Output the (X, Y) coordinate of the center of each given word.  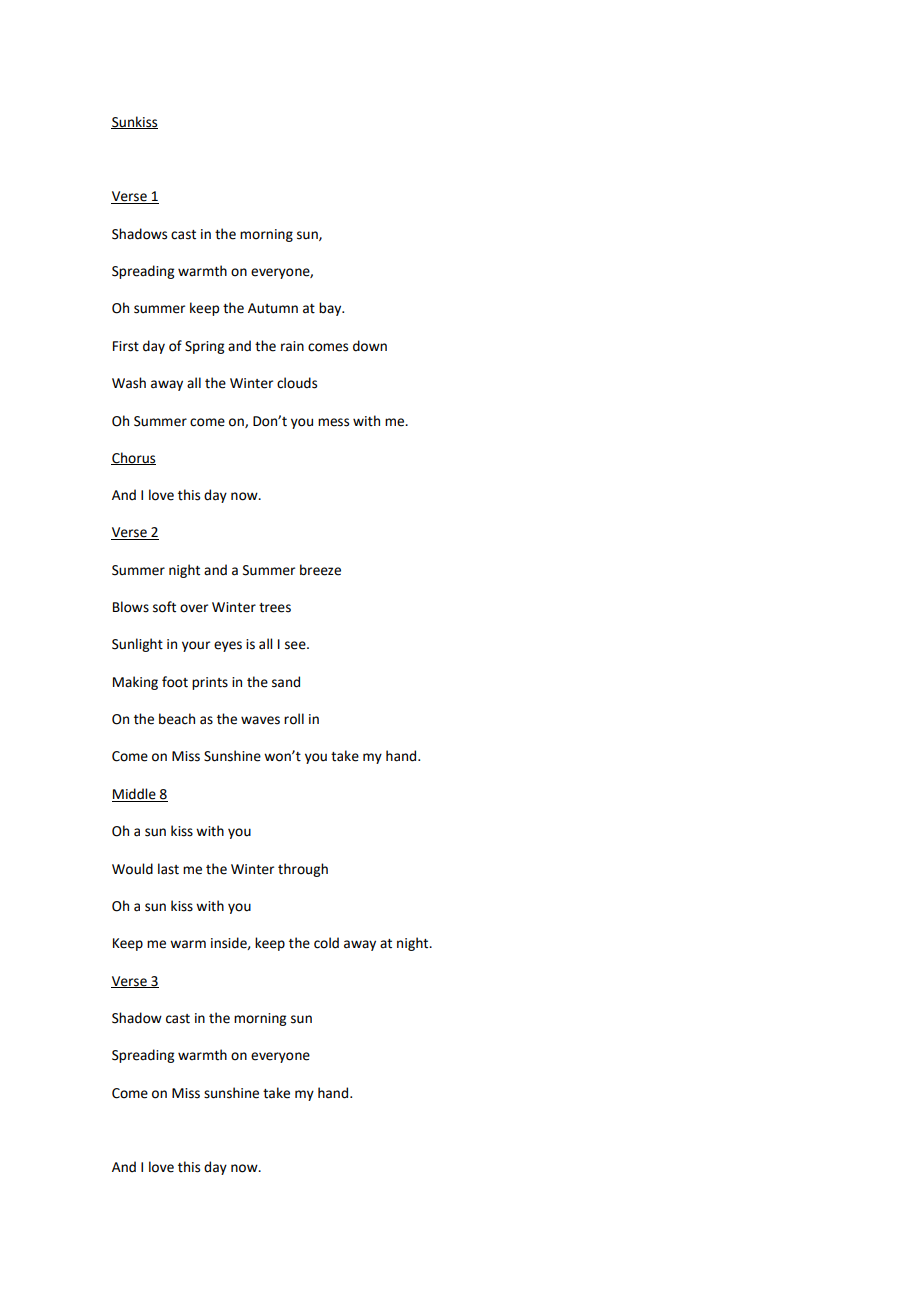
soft (164, 607)
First (126, 346)
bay (331, 309)
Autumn (273, 308)
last (168, 869)
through (303, 870)
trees (275, 608)
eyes (228, 646)
